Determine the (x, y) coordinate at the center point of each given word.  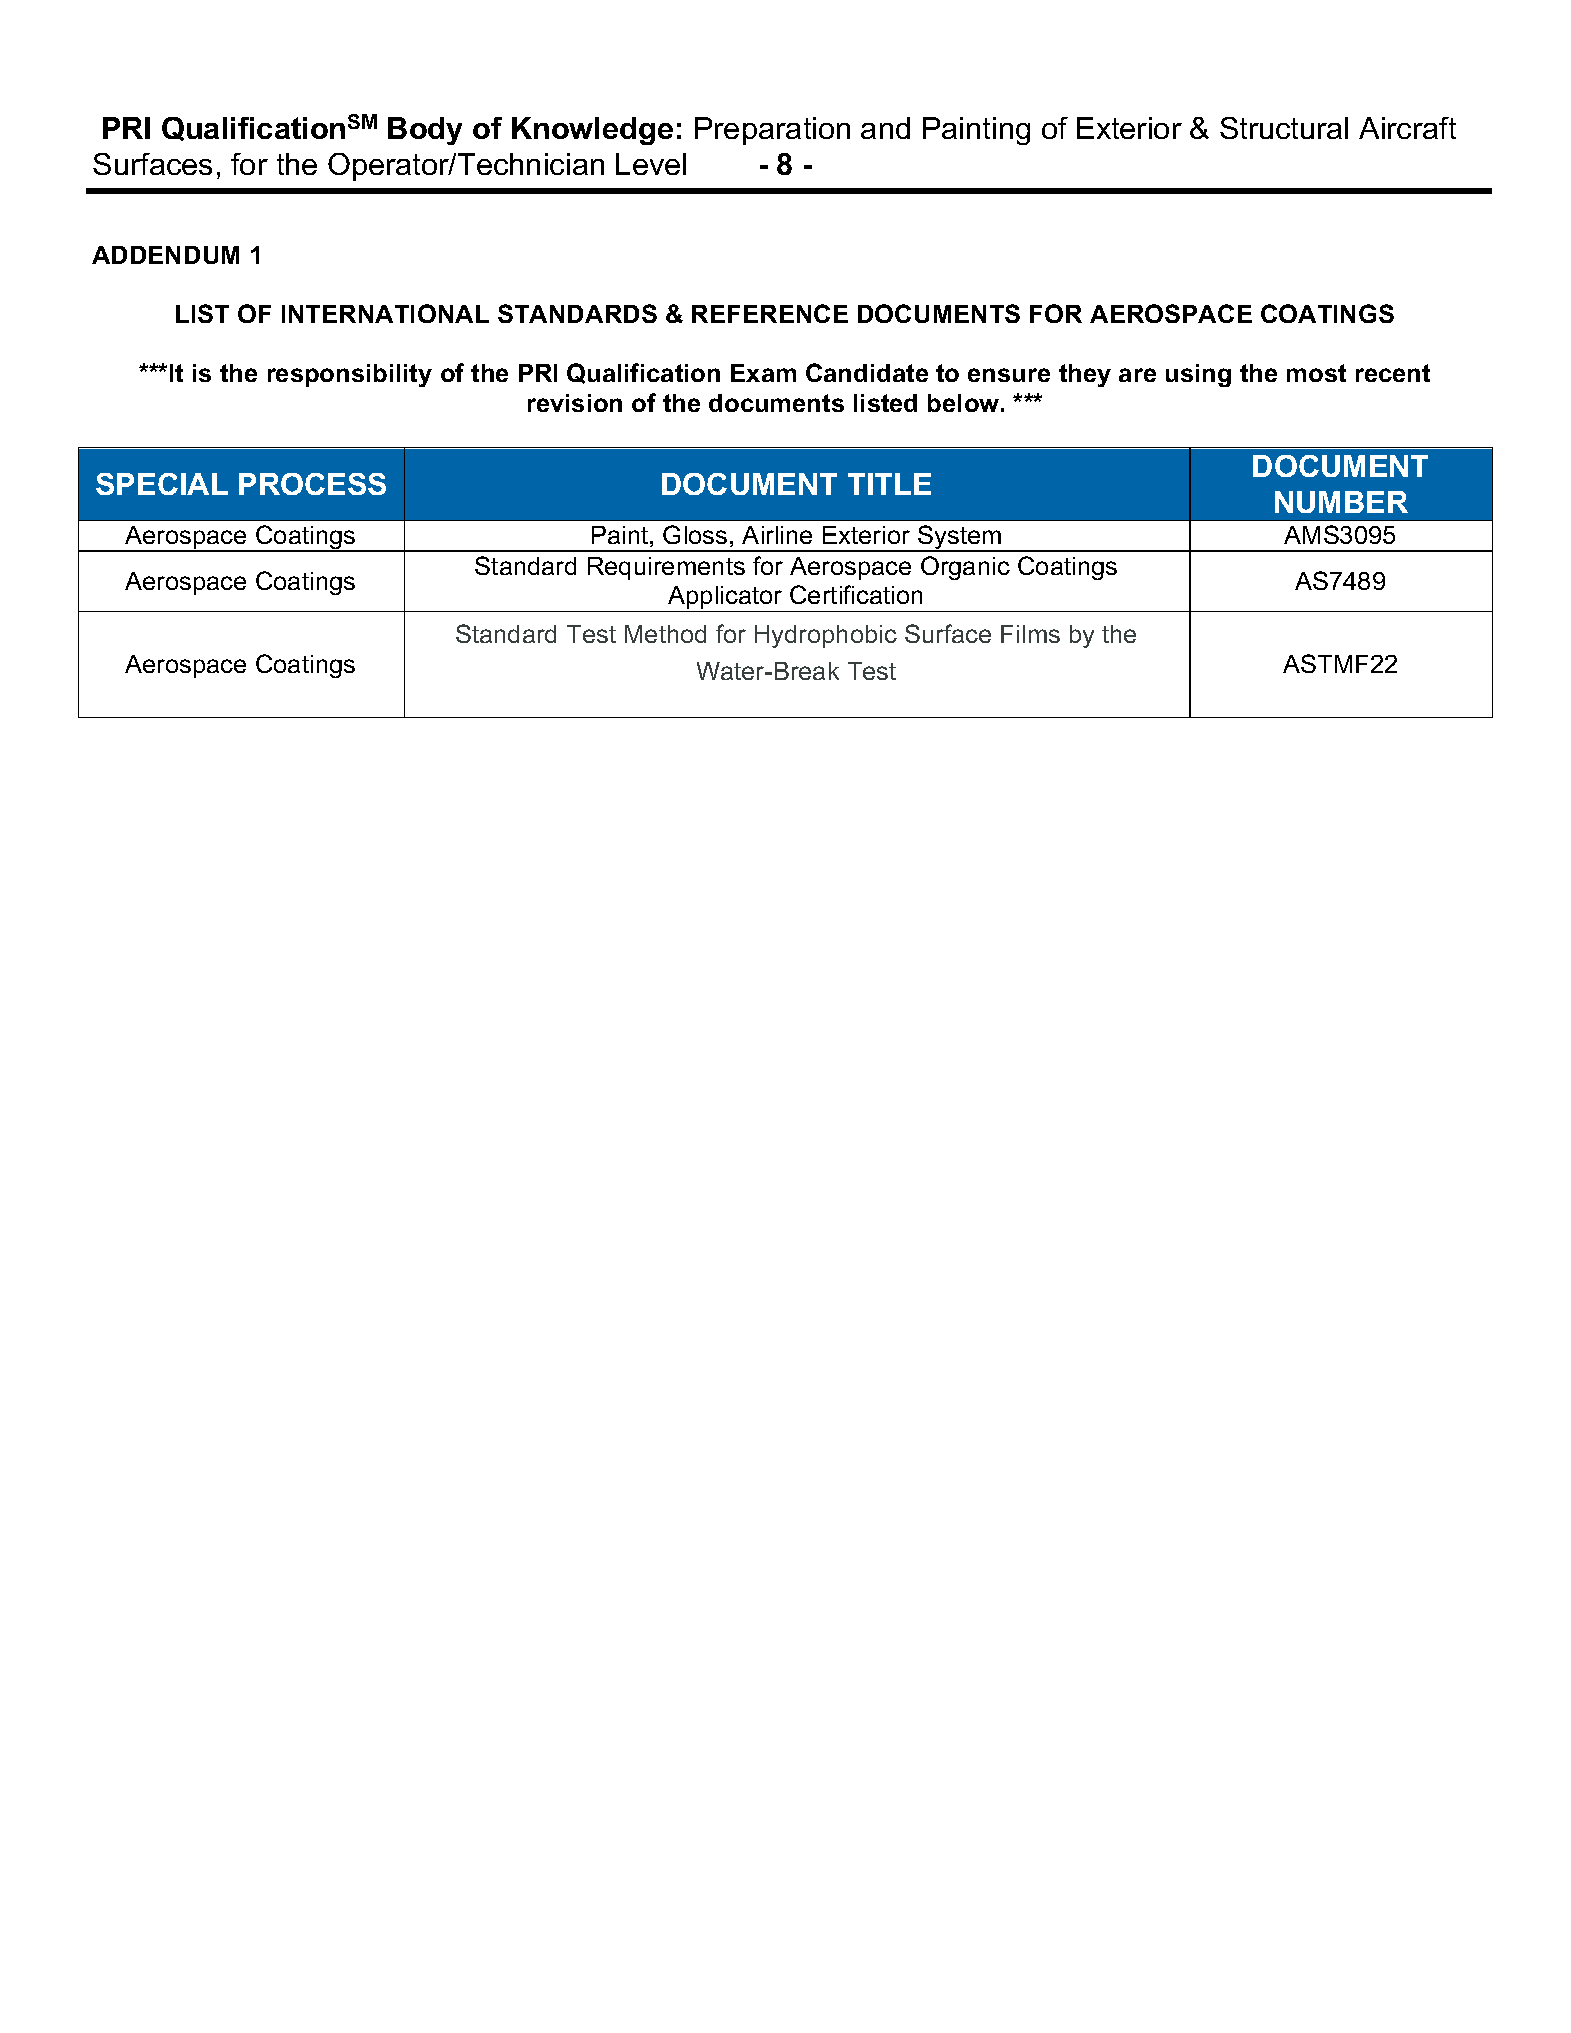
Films (1030, 634)
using (1198, 375)
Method (665, 634)
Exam (763, 373)
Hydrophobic (826, 636)
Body (425, 131)
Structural (1284, 128)
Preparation (772, 131)
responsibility (350, 375)
